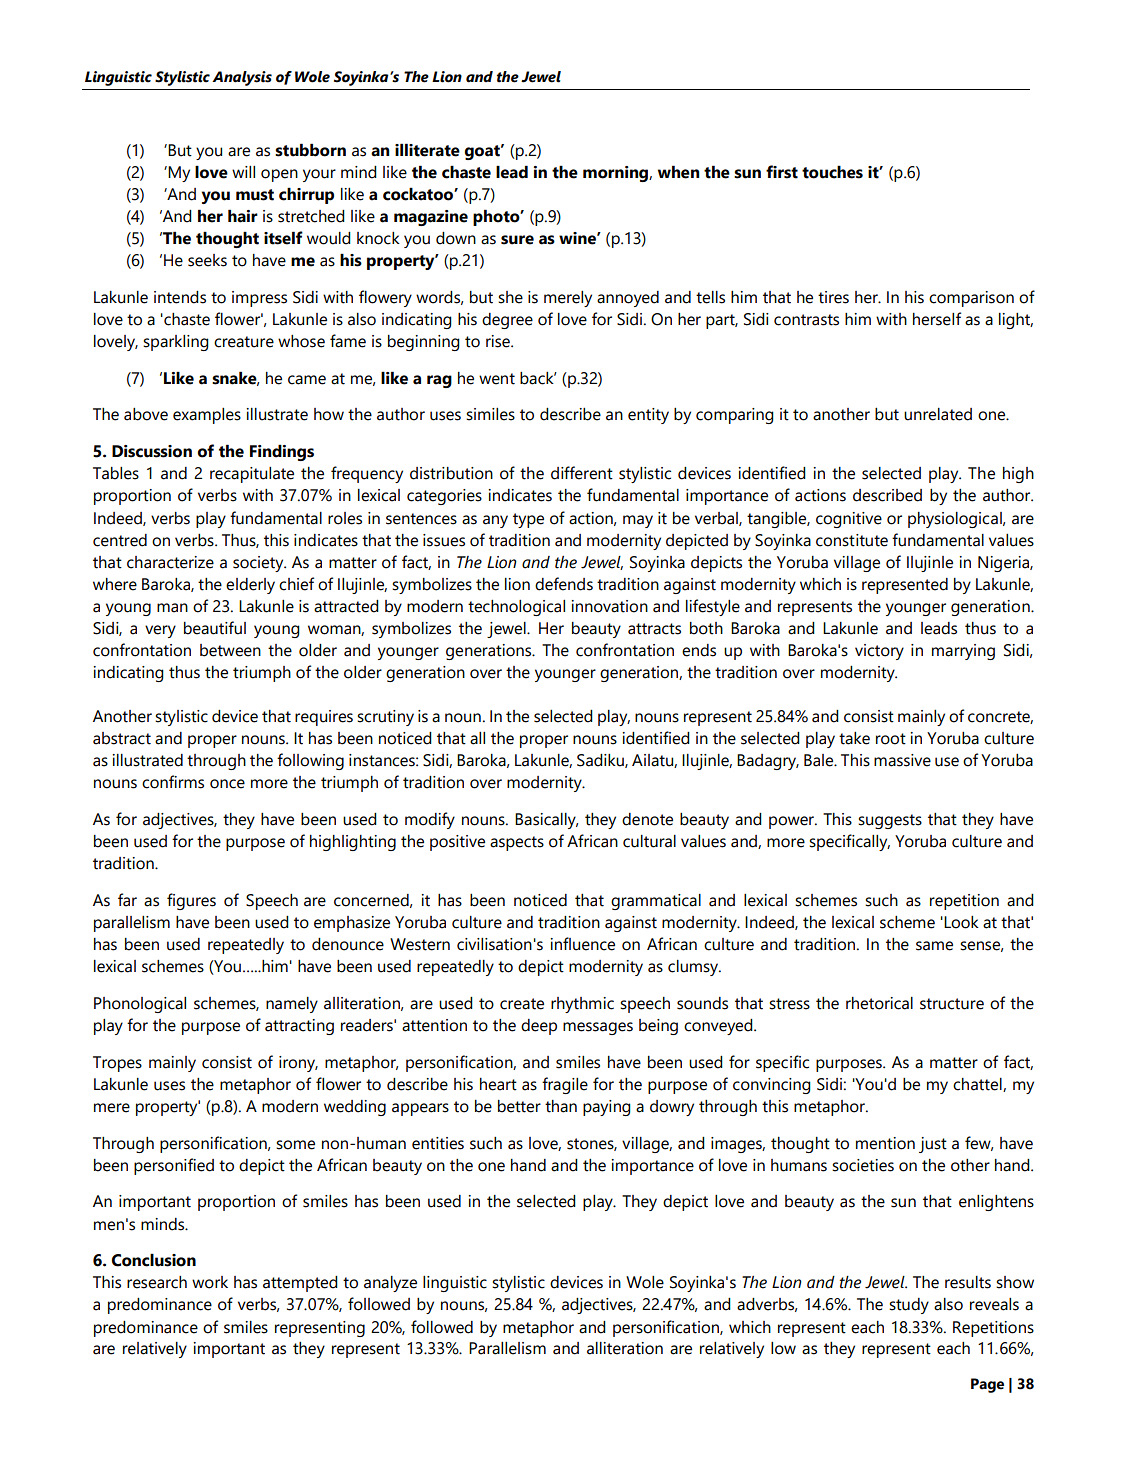  I want to click on innovation, so click(609, 606).
